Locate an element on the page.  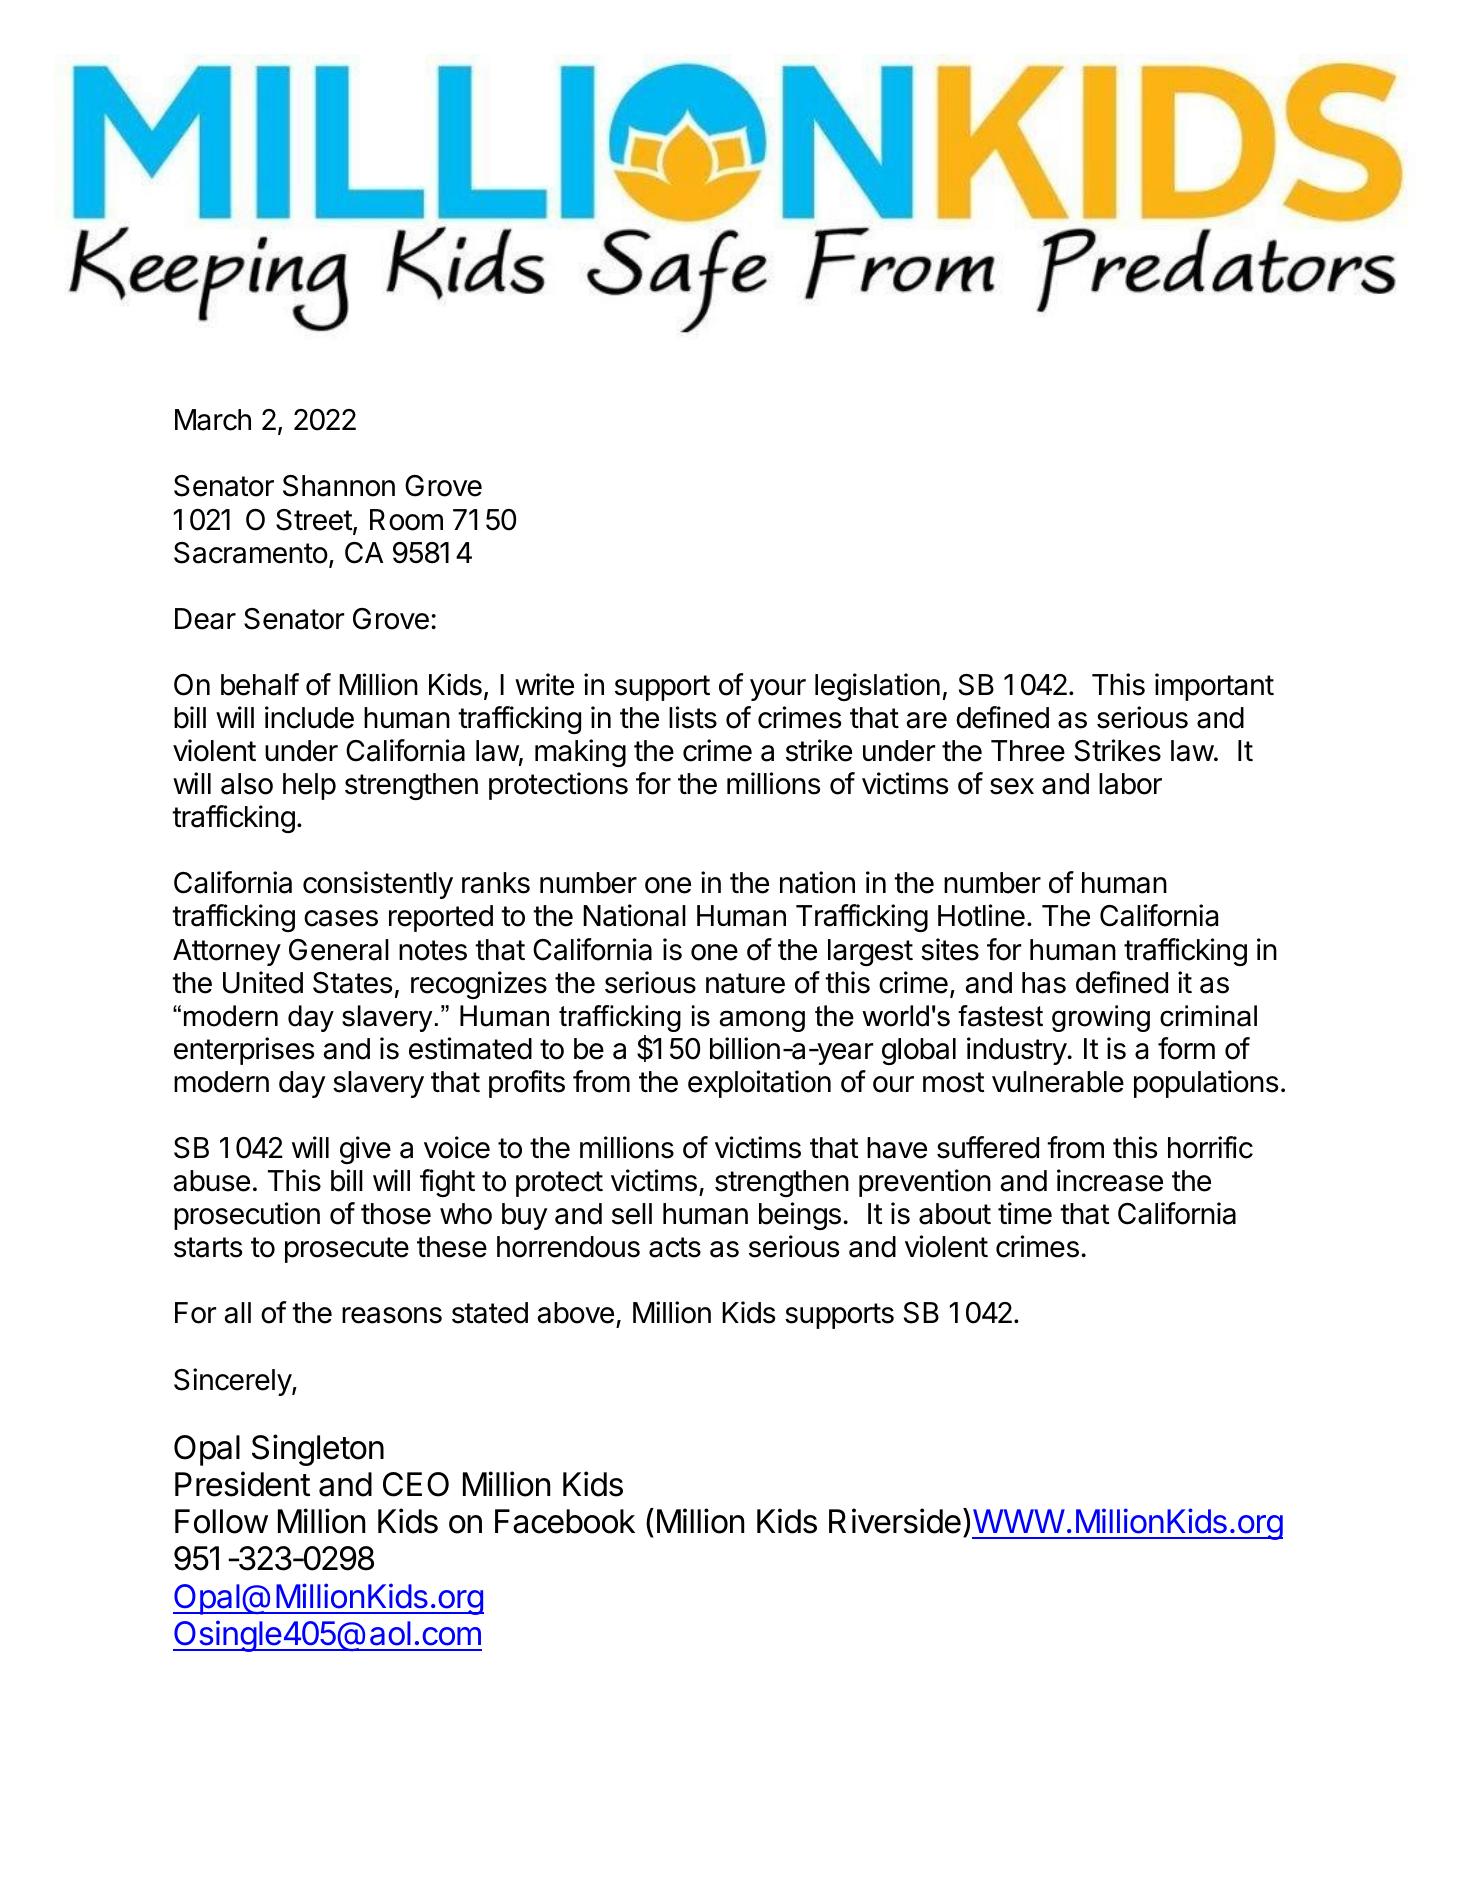
has is located at coordinates (1044, 983).
